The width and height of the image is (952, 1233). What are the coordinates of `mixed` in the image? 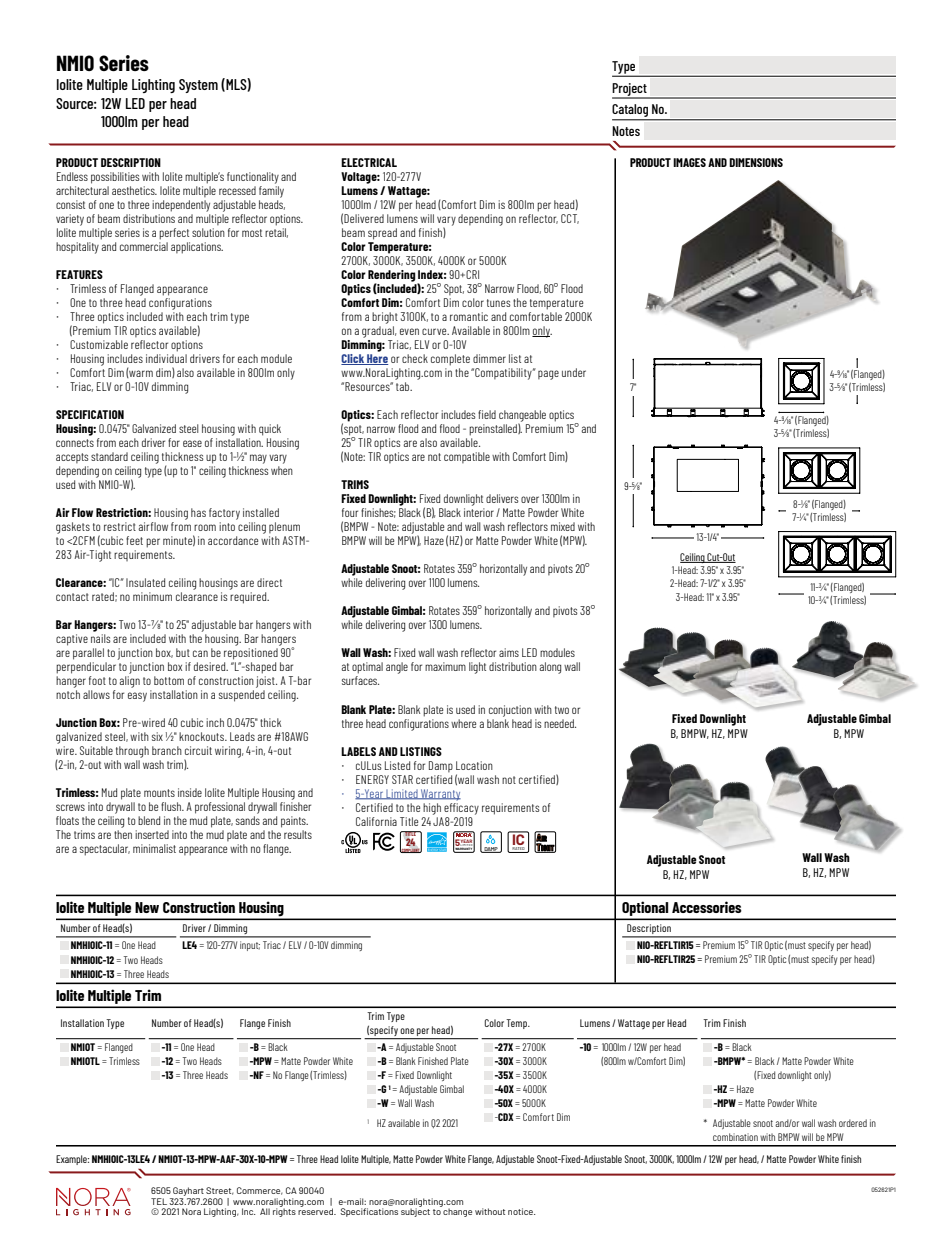 It's located at (563, 526).
